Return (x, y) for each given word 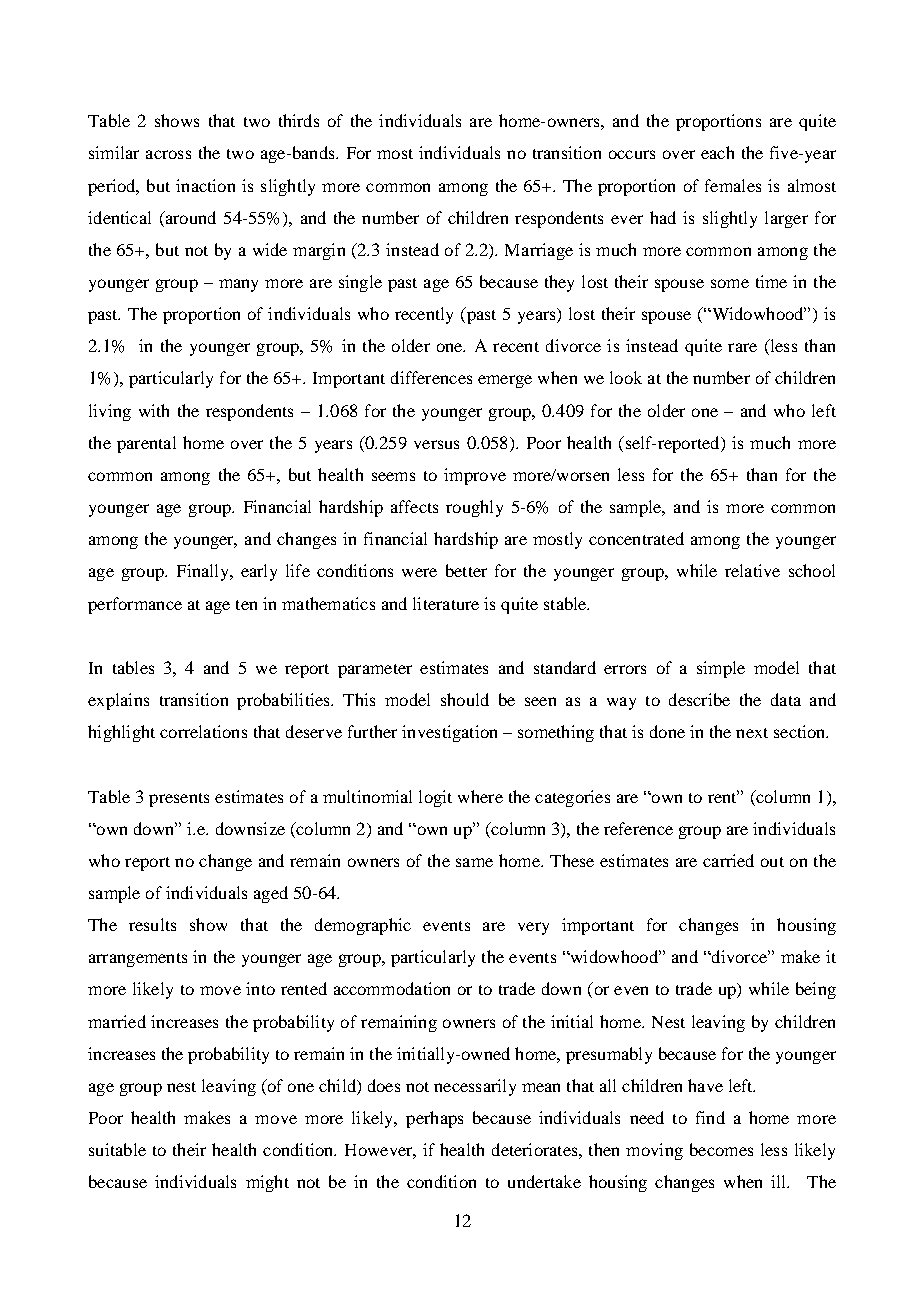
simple (721, 669)
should (465, 699)
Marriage (539, 251)
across (168, 154)
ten (246, 605)
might (267, 1183)
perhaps (434, 1119)
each (717, 152)
